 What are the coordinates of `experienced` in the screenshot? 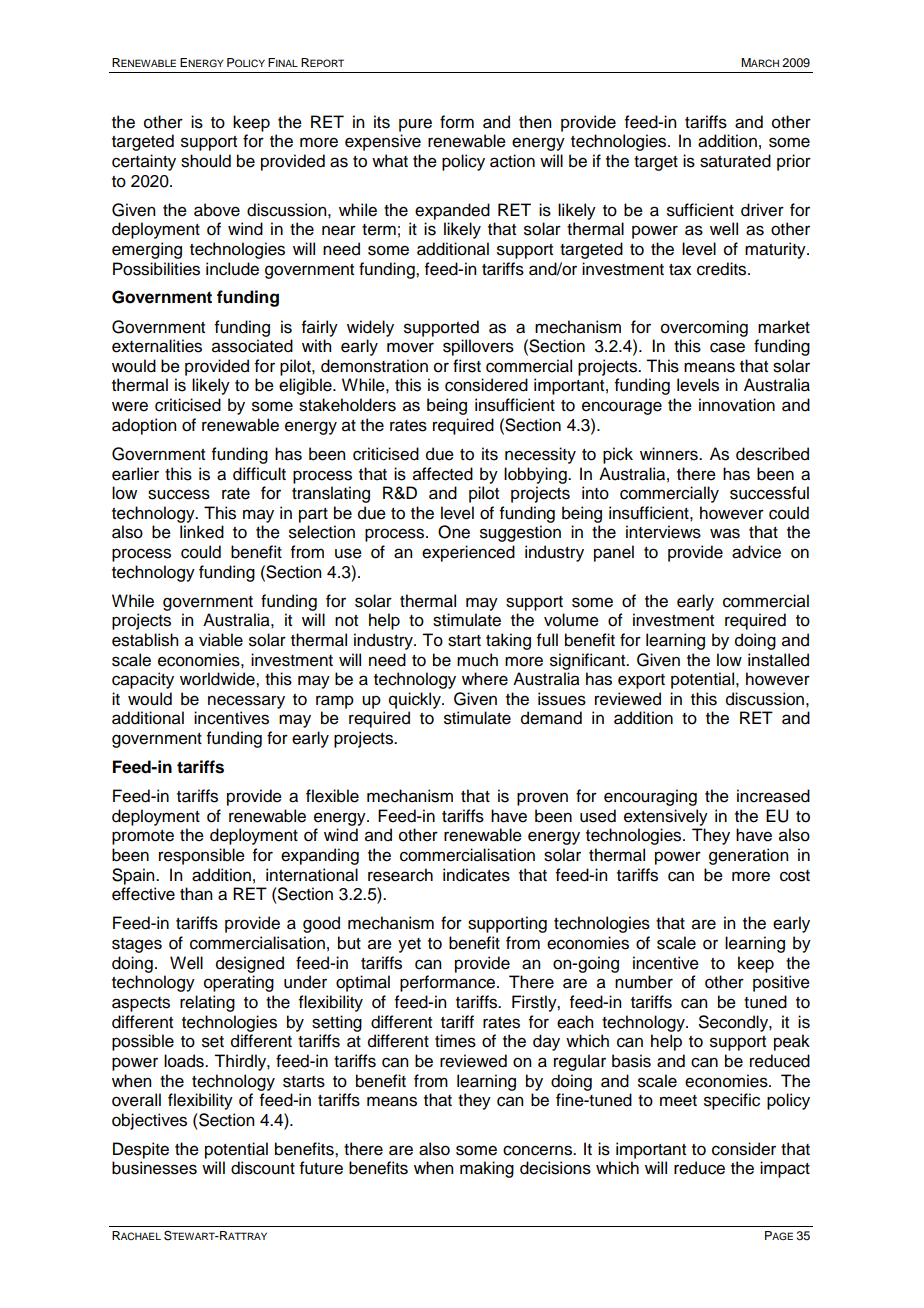 It's located at (468, 553).
